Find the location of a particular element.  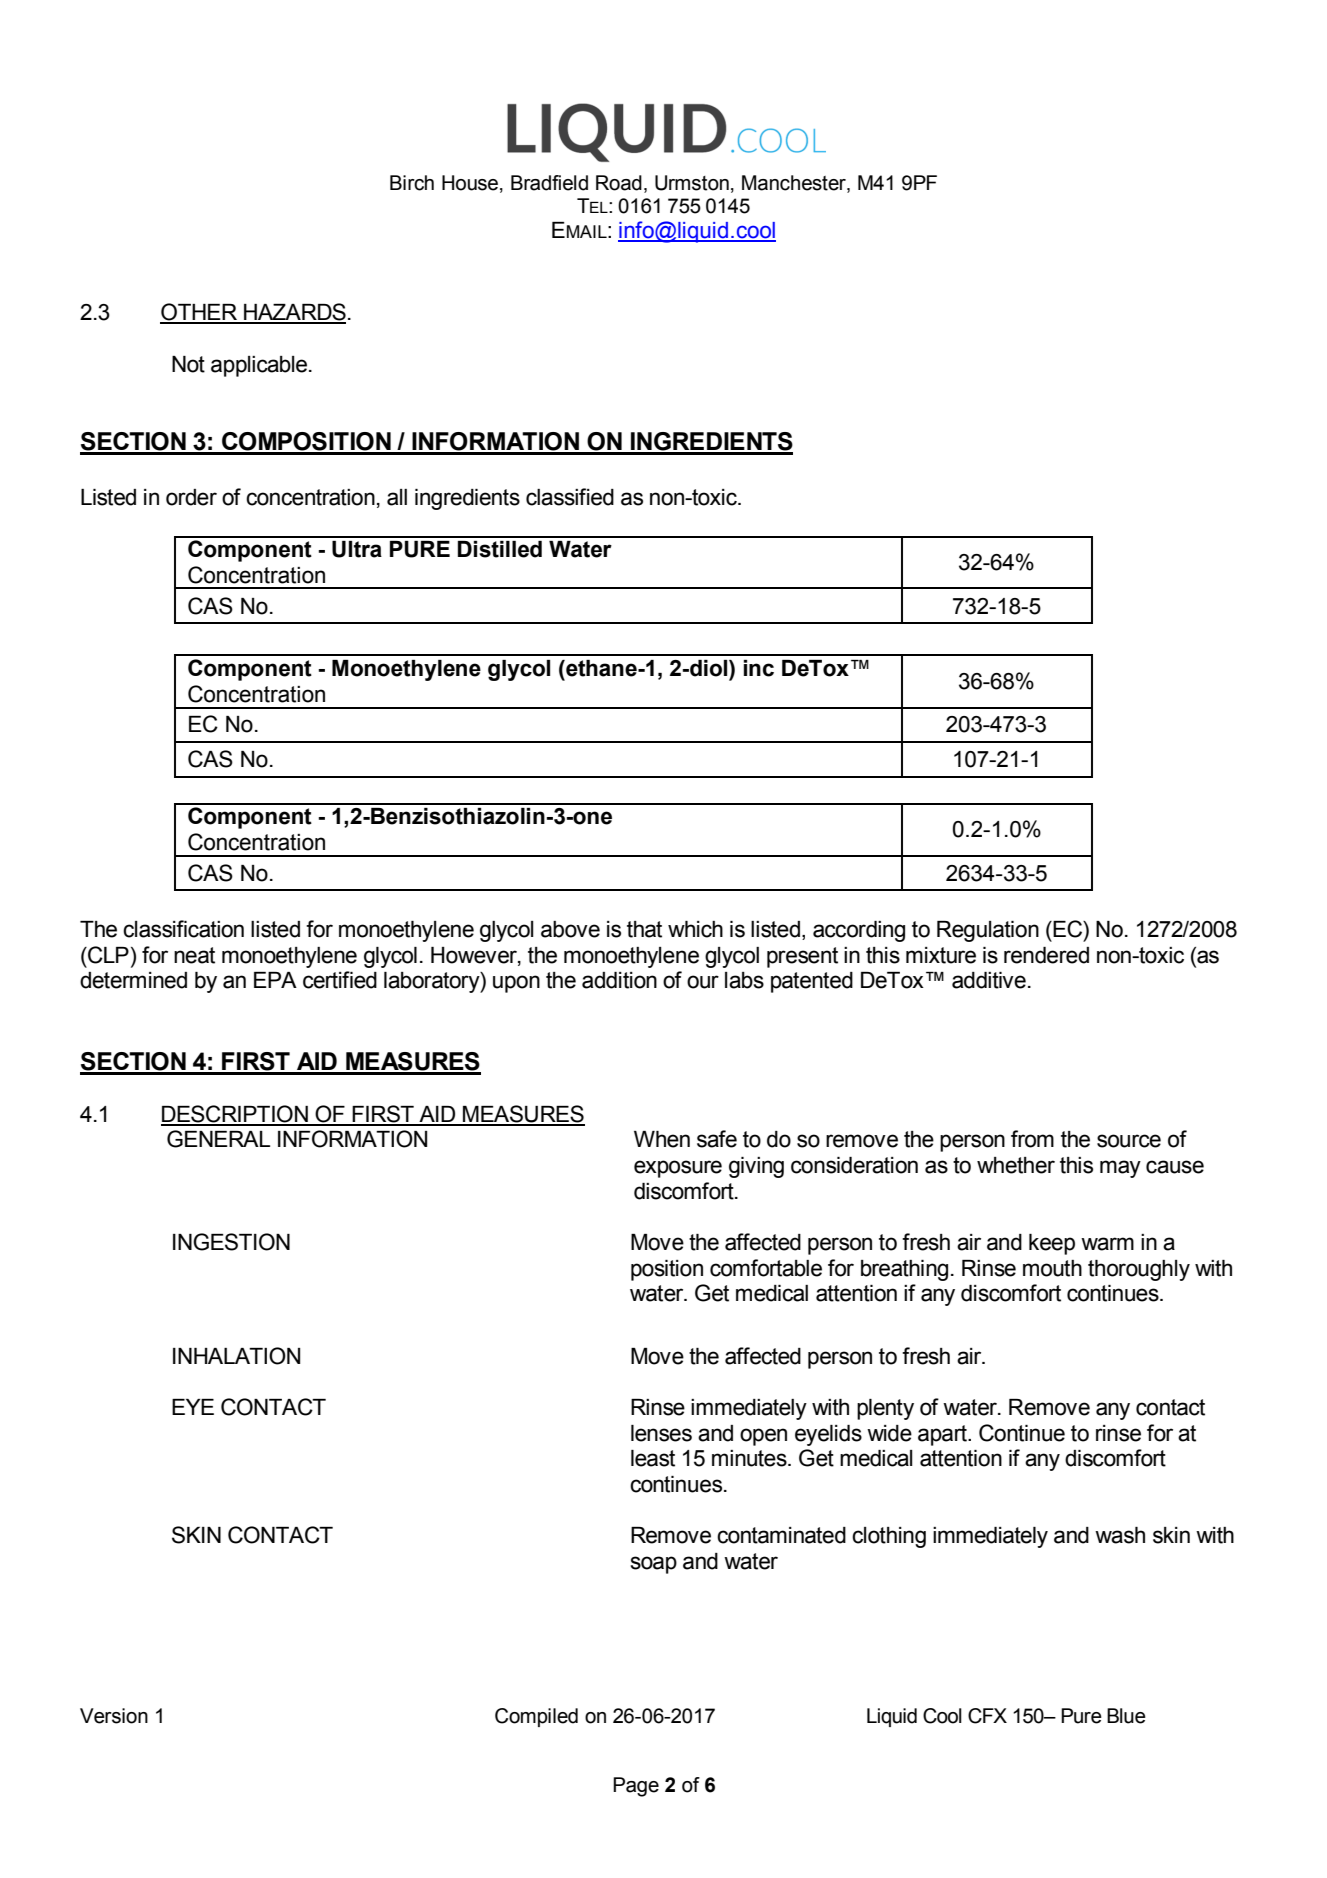

OTHER is located at coordinates (200, 313).
